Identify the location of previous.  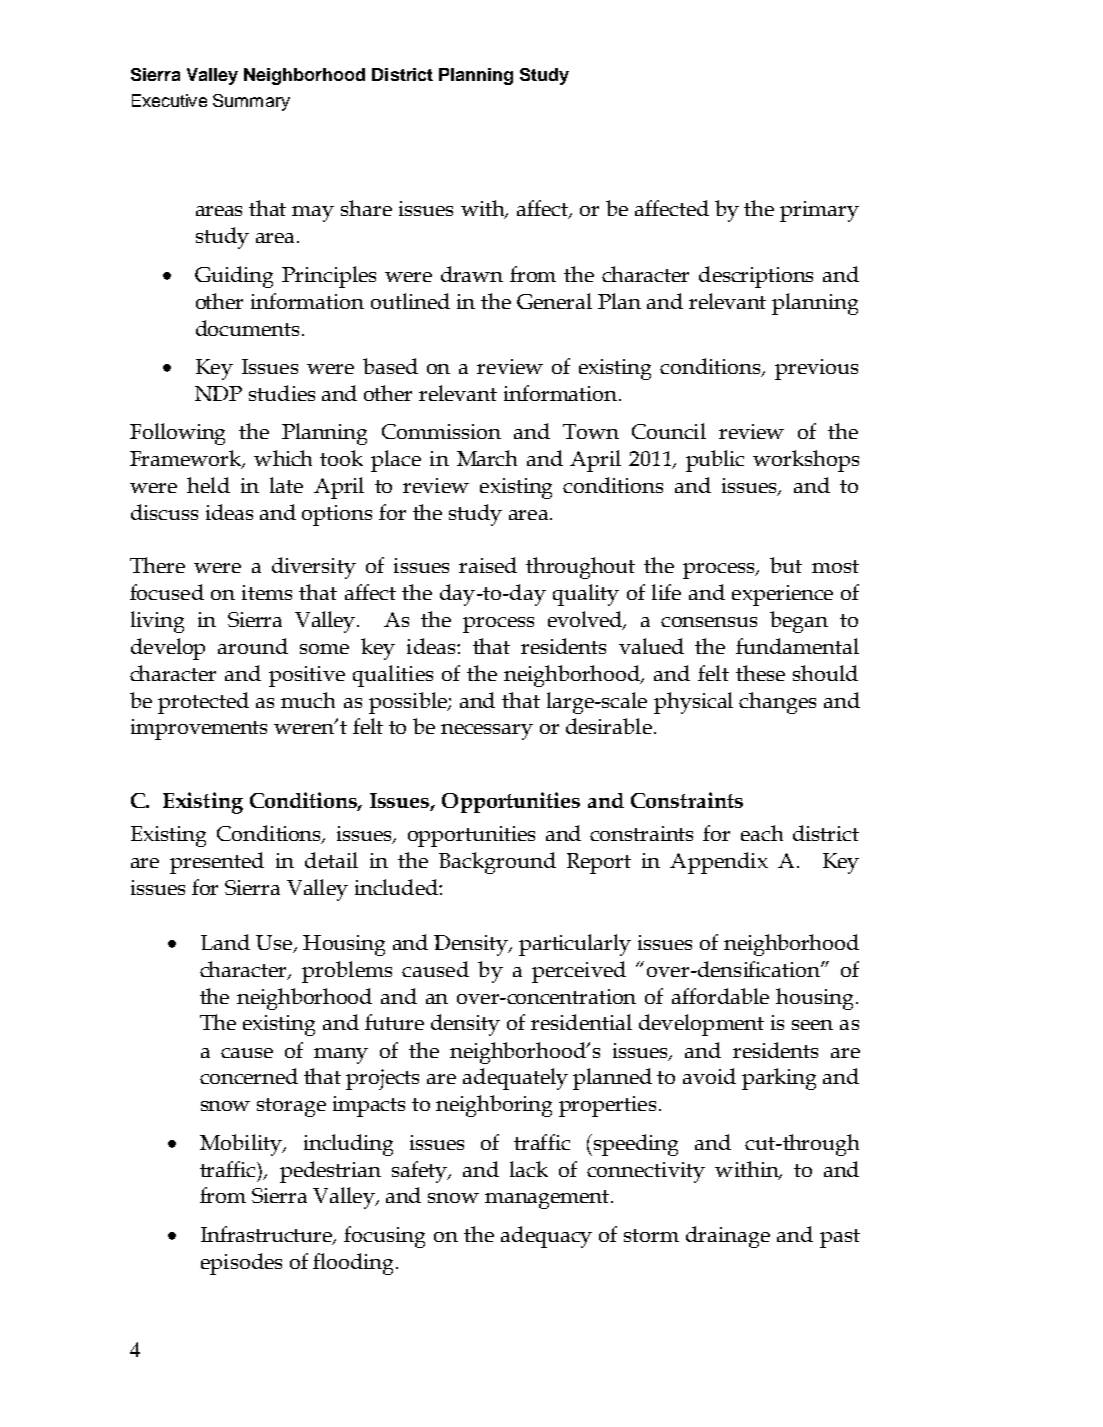
(816, 369).
